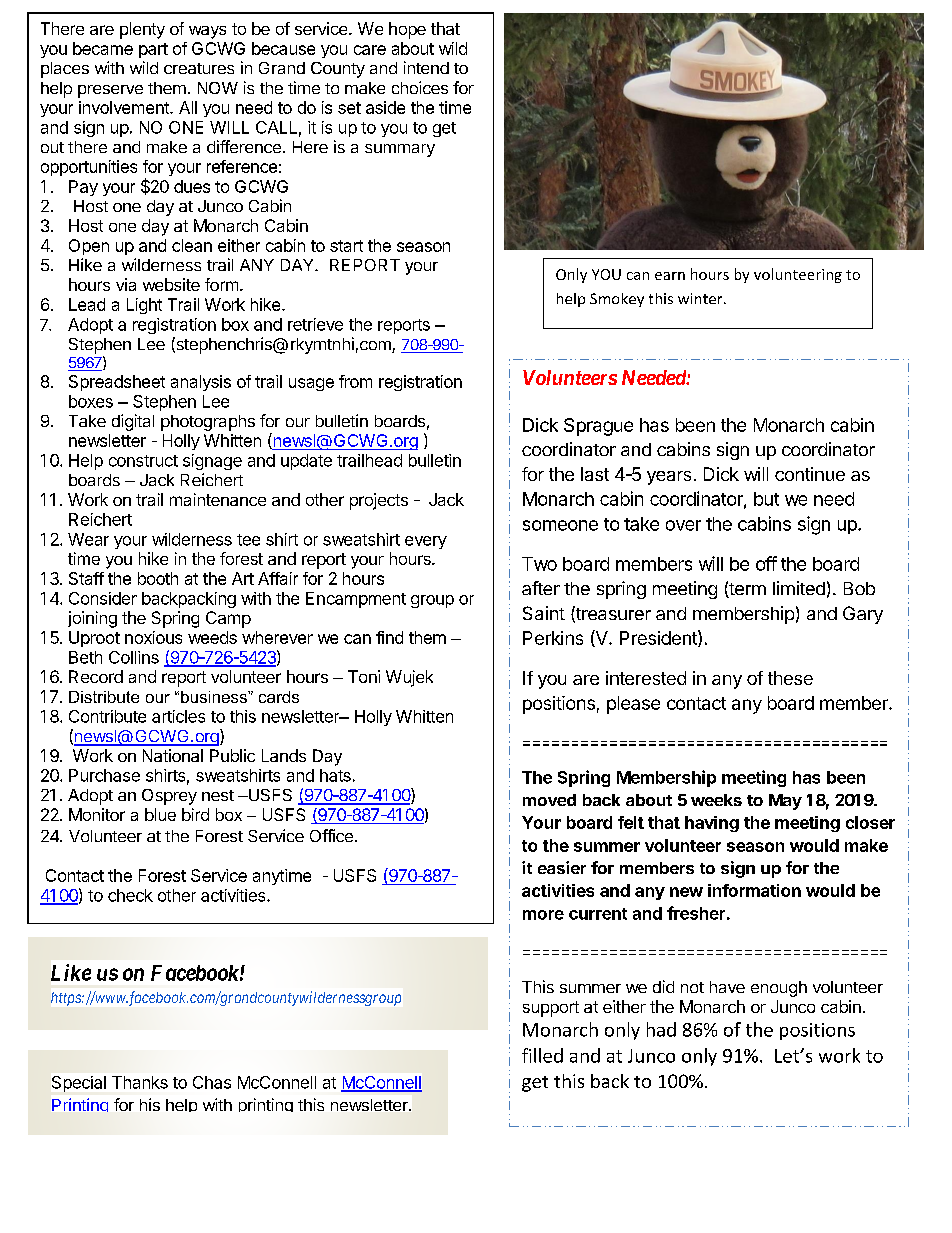  I want to click on part, so click(153, 50).
